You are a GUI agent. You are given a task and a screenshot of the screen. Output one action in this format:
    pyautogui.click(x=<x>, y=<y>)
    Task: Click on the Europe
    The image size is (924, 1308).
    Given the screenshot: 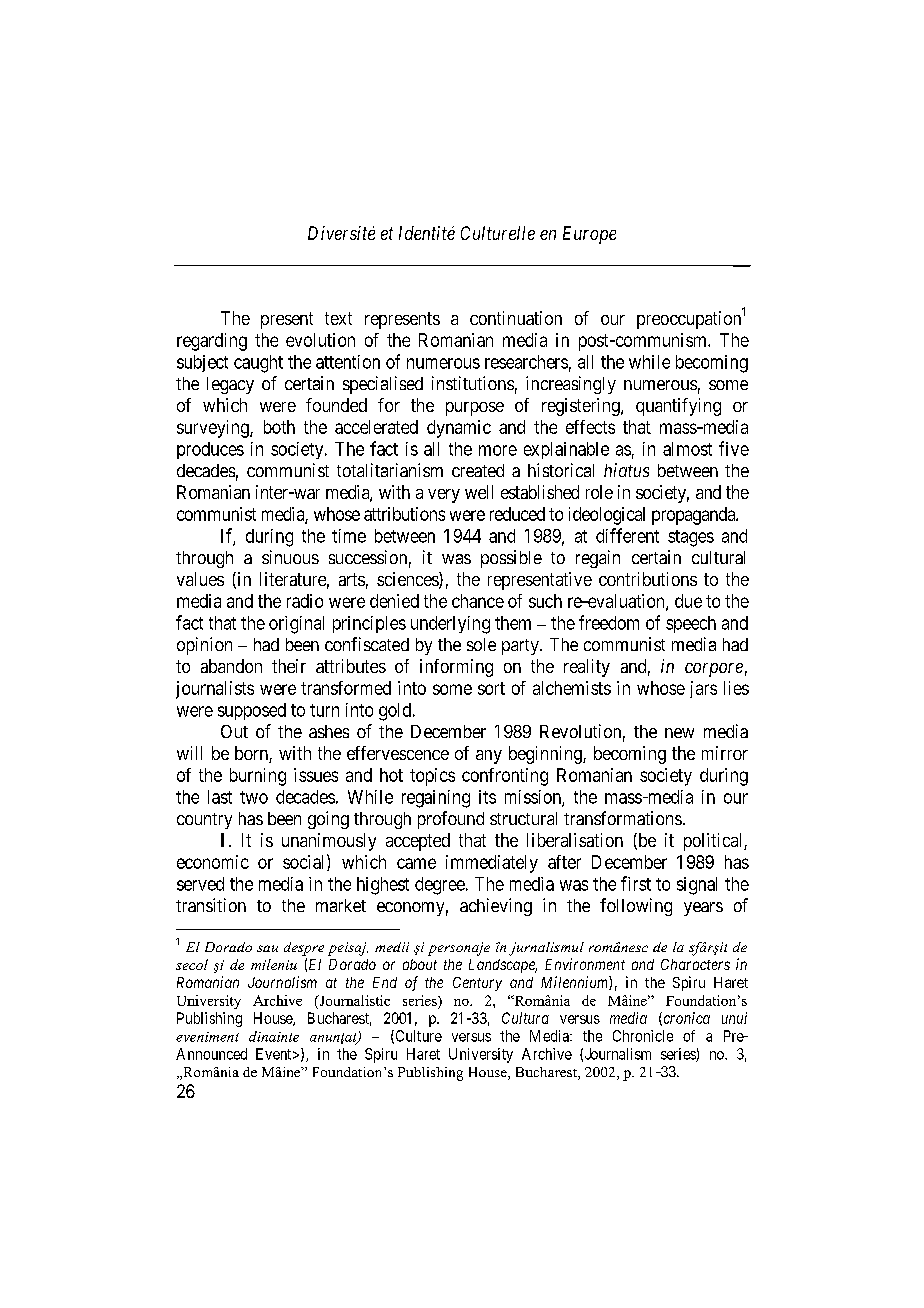 What is the action you would take?
    pyautogui.click(x=589, y=235)
